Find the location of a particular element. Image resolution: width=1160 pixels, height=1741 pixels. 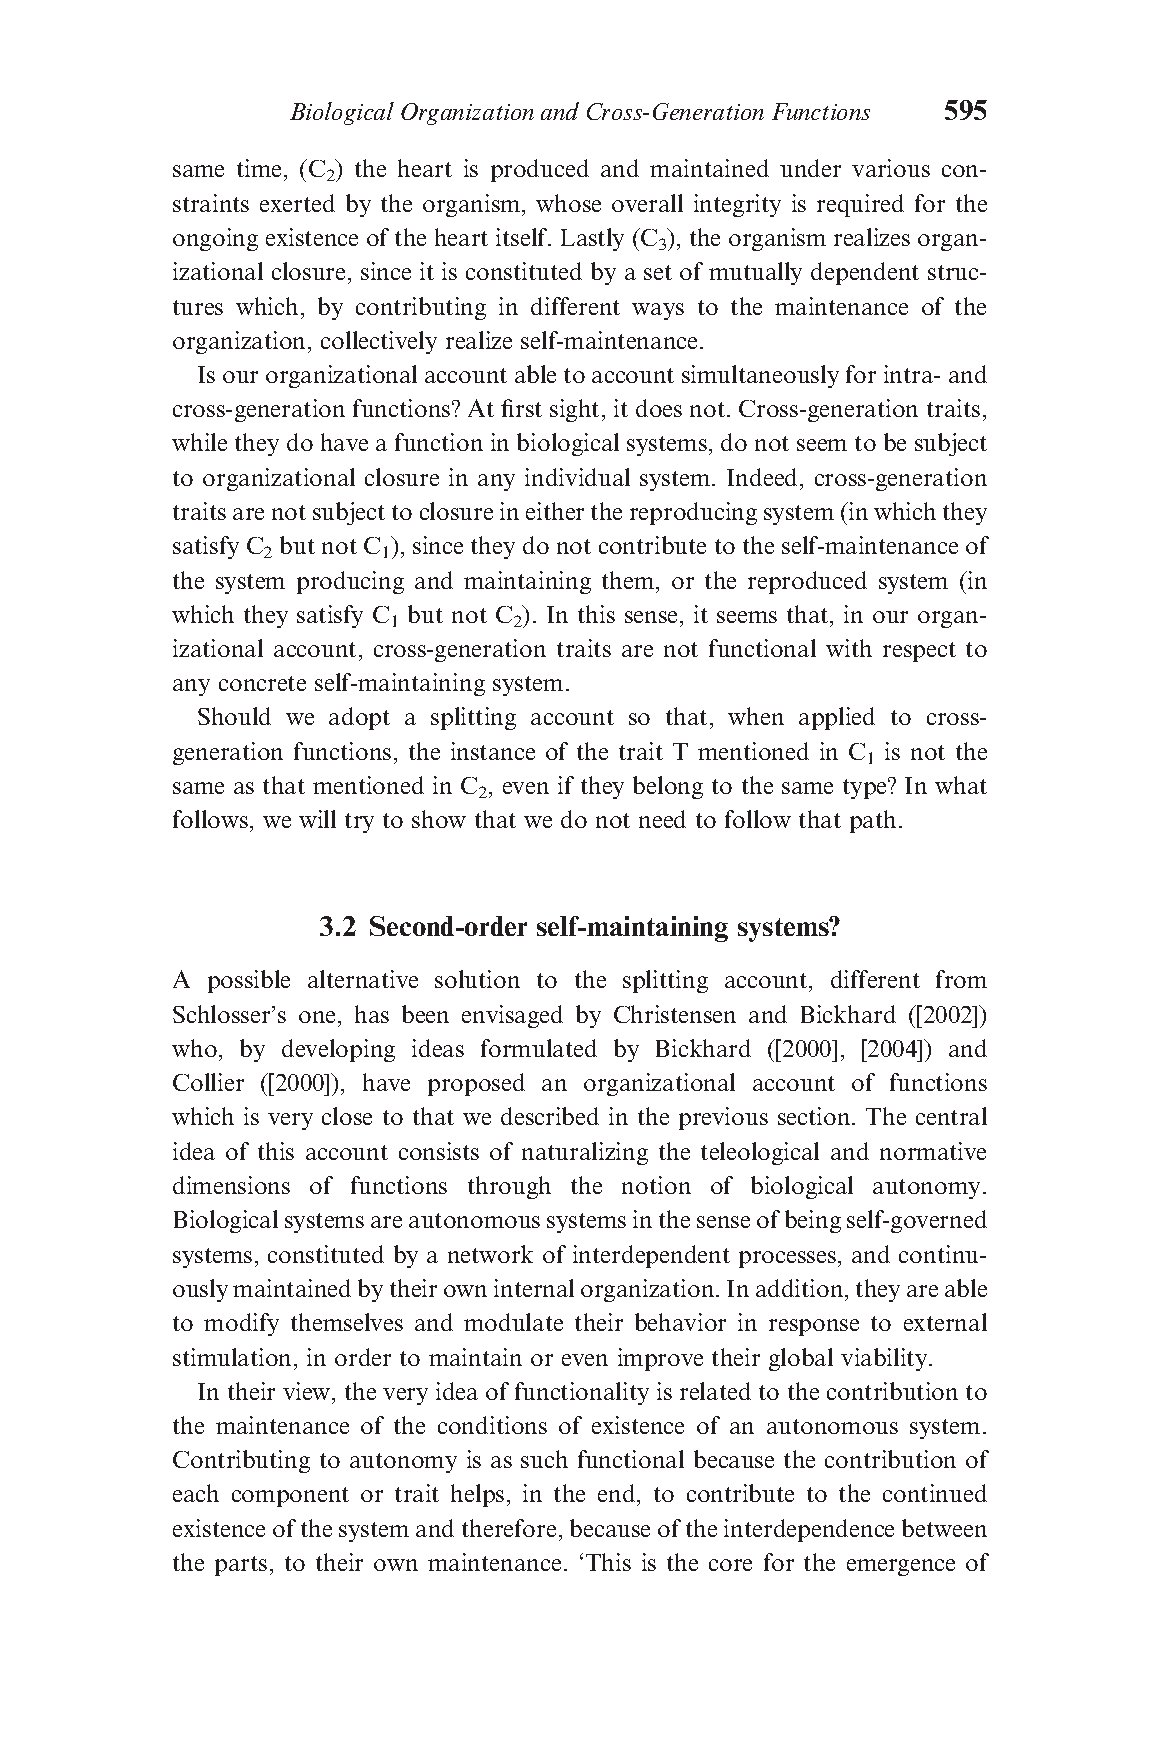

instance is located at coordinates (493, 751).
